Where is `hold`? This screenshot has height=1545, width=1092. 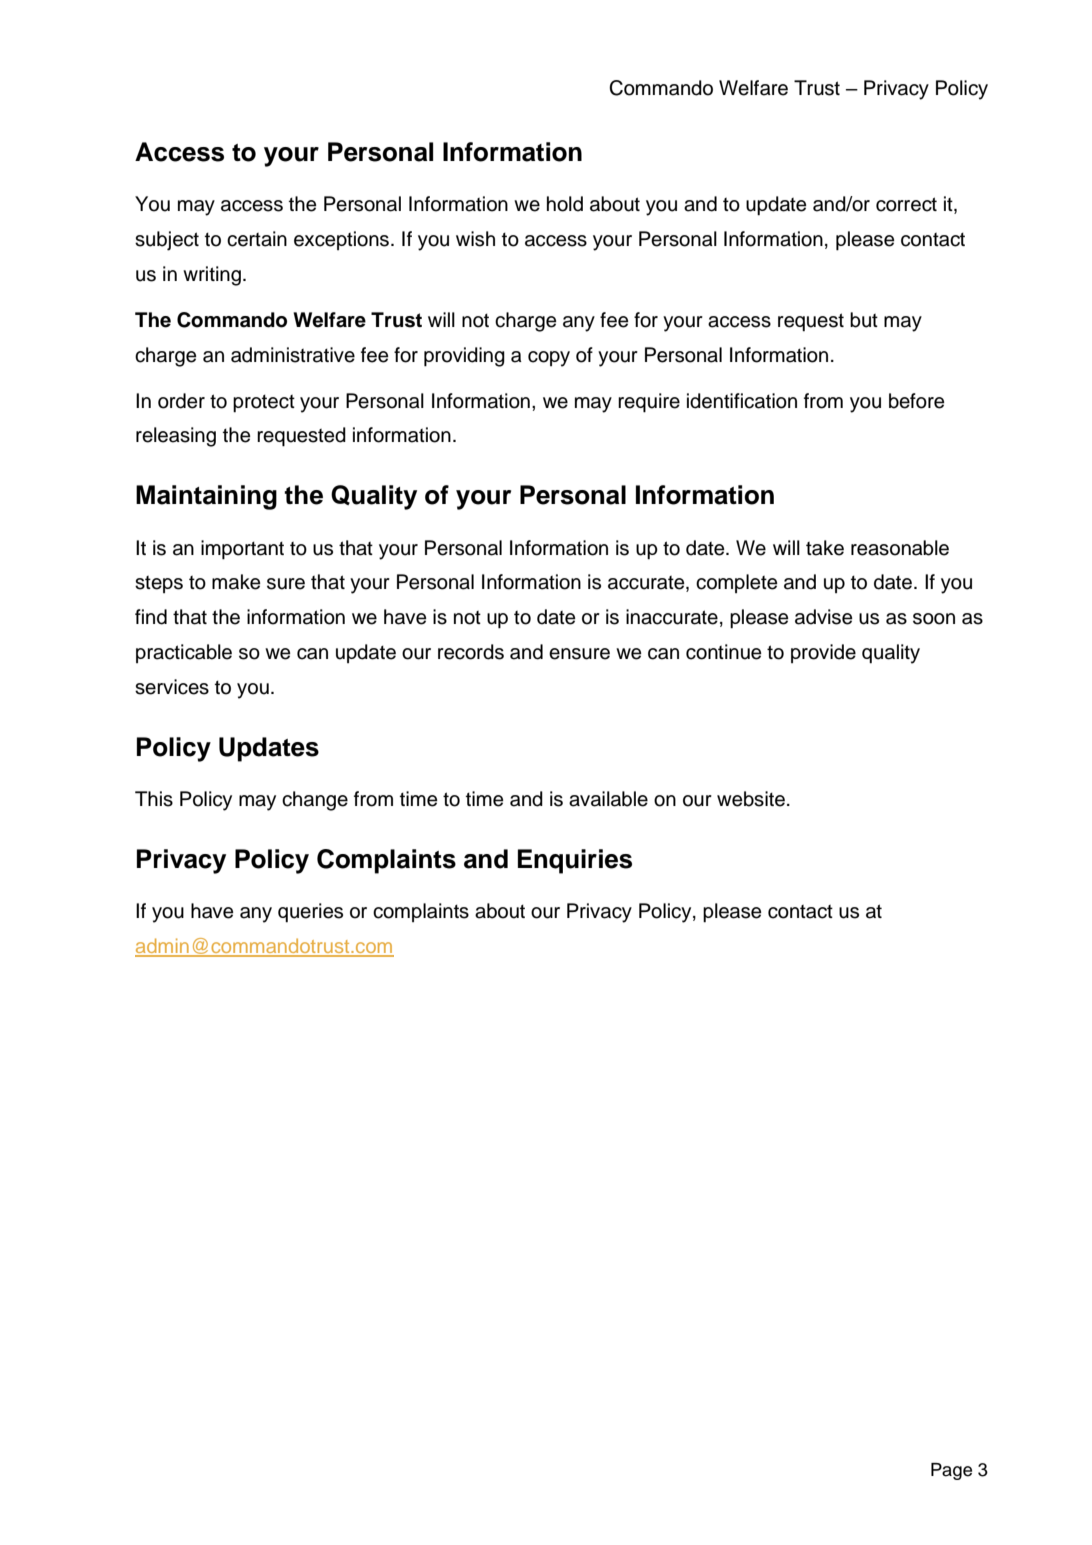 hold is located at coordinates (565, 204).
